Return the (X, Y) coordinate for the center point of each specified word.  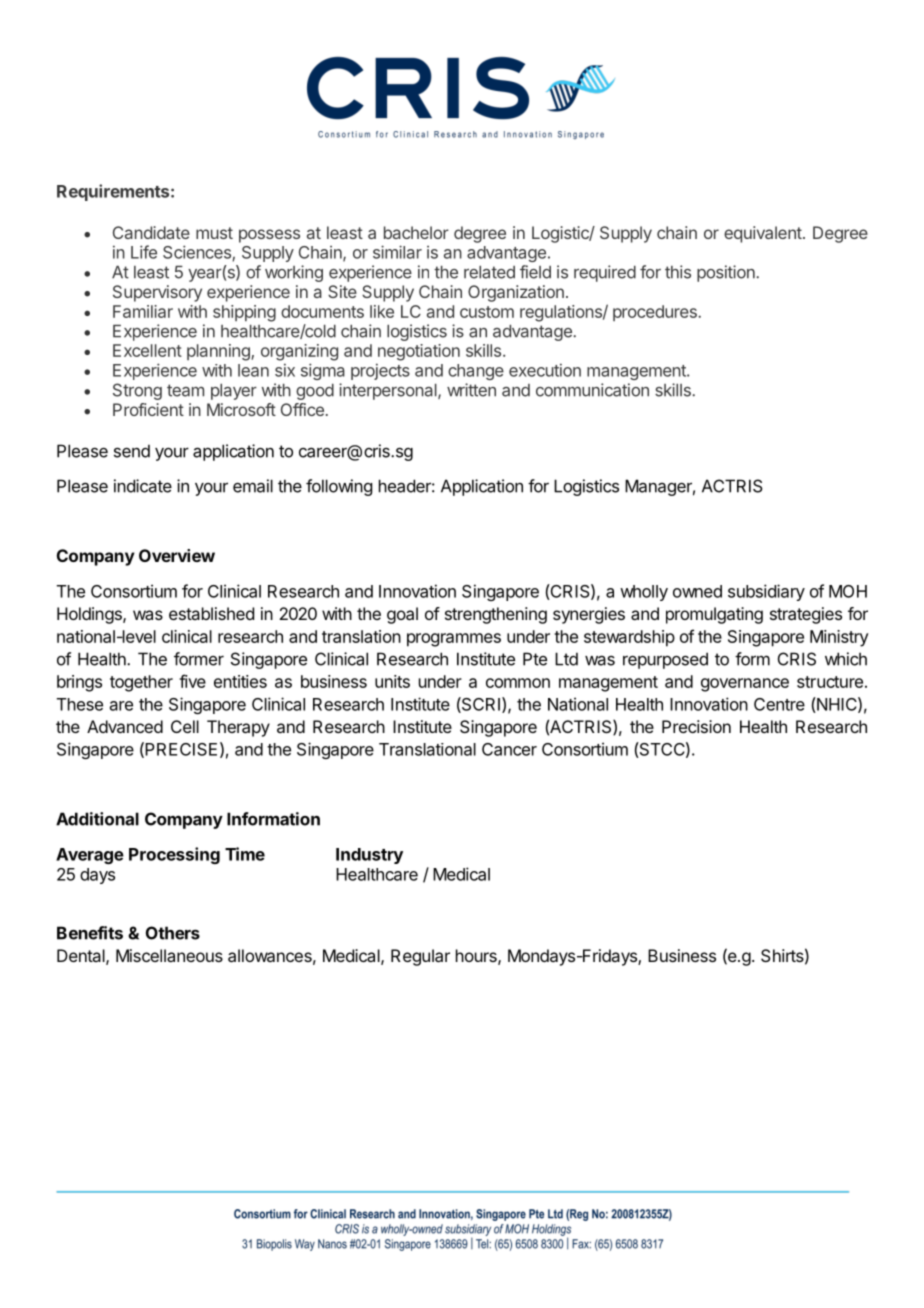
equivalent (763, 234)
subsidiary (766, 592)
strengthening (496, 615)
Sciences (198, 253)
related (489, 272)
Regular (420, 957)
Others (173, 933)
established (211, 613)
